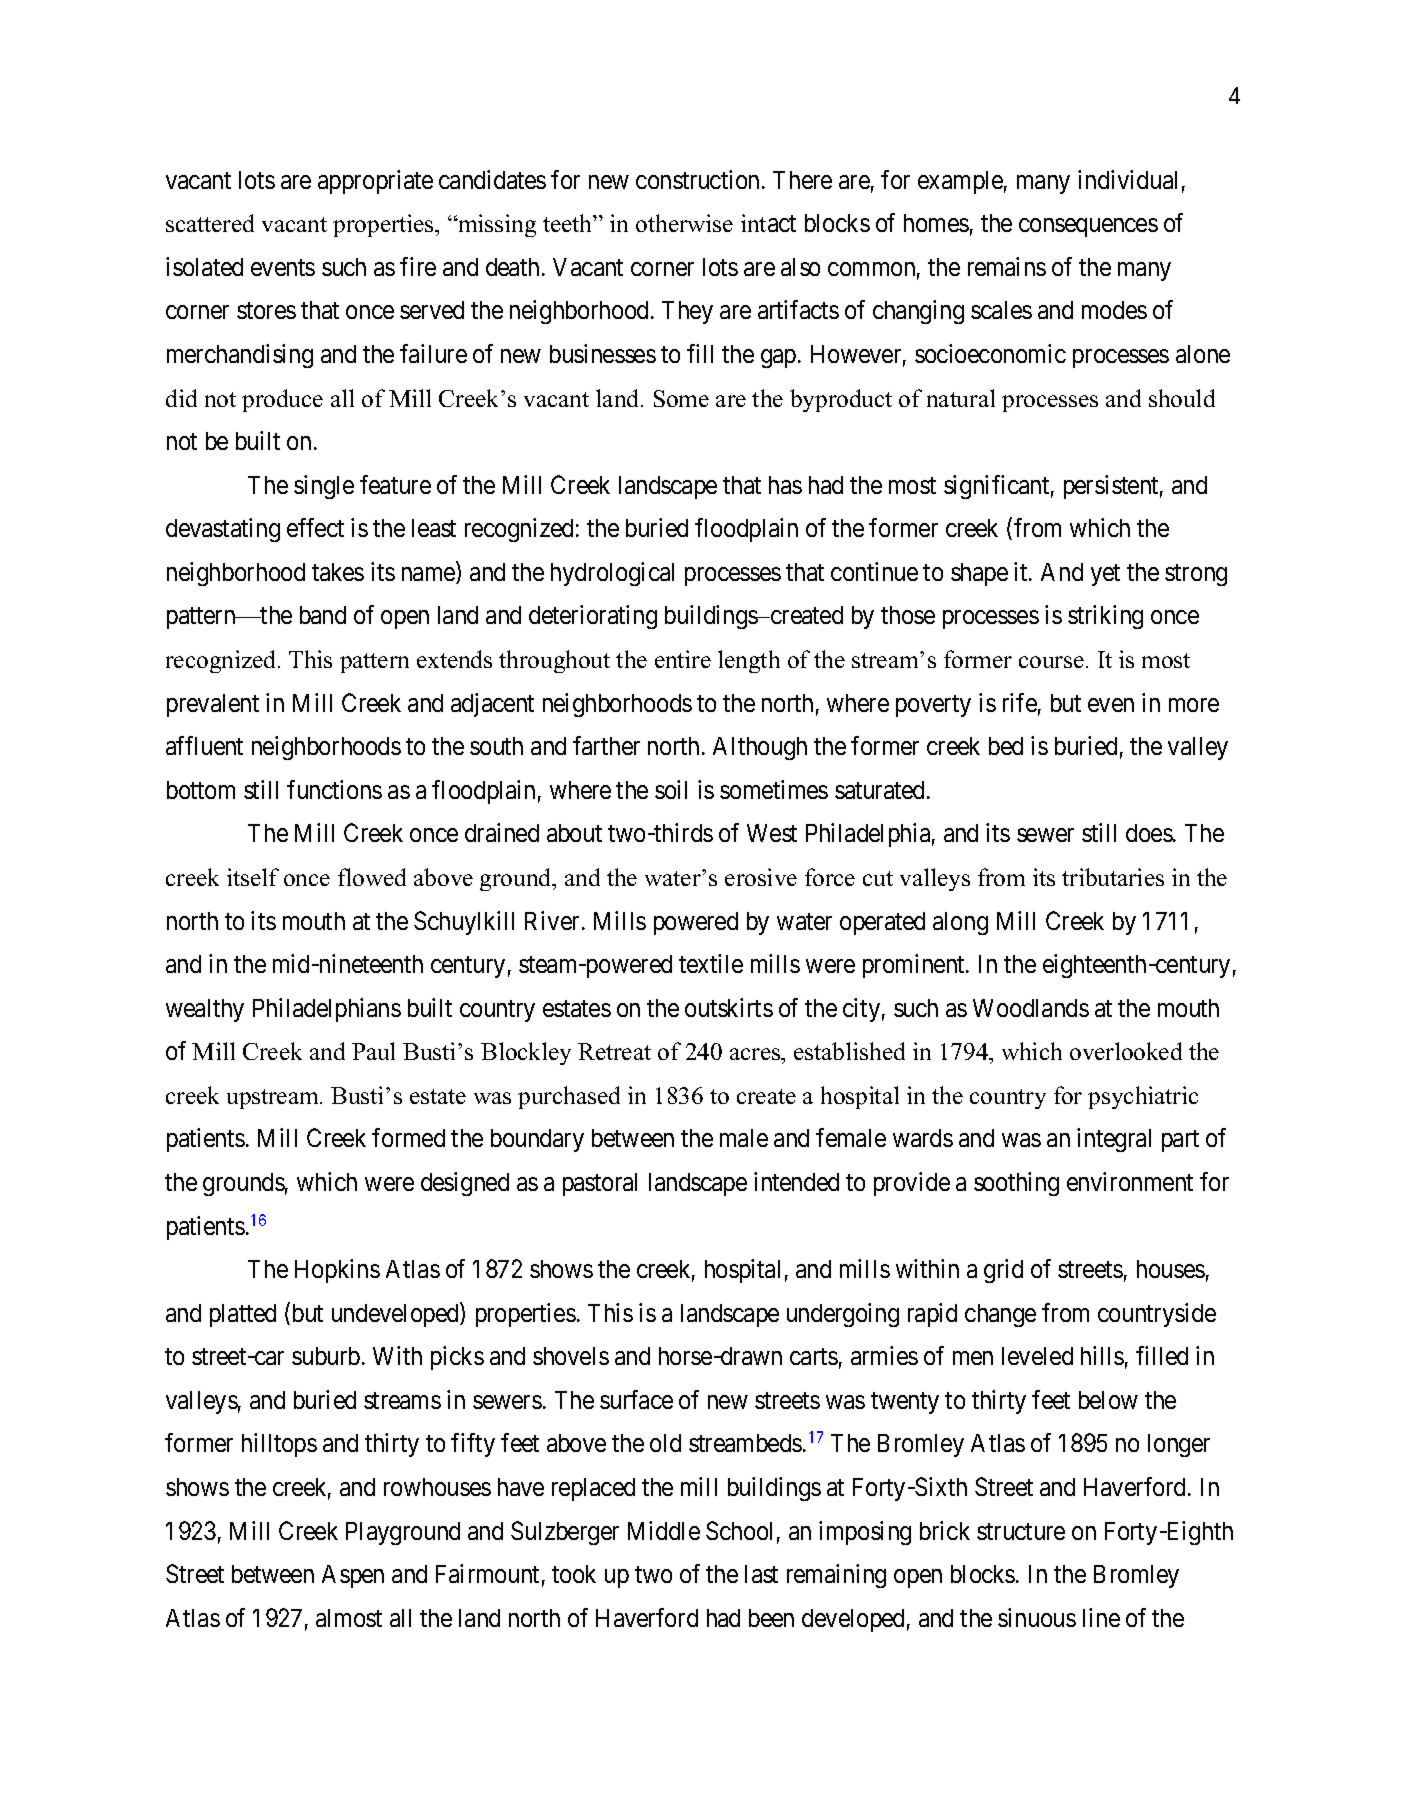  Describe the element at coordinates (353, 1576) in the screenshot. I see `Aspen` at that location.
